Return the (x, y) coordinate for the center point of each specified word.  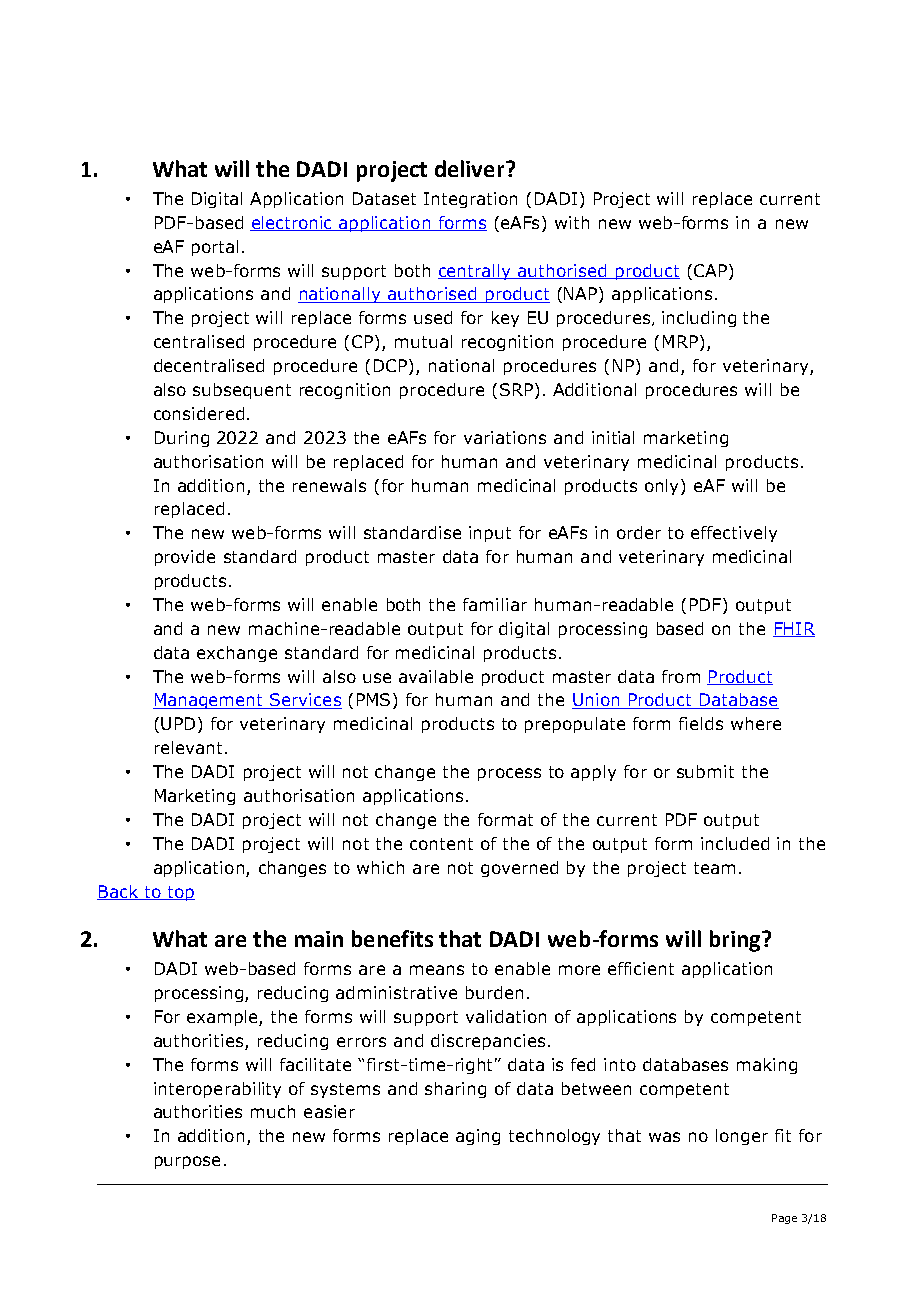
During (182, 439)
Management (209, 701)
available (436, 676)
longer (742, 1137)
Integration (470, 200)
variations (505, 437)
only (663, 487)
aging (478, 1137)
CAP (710, 270)
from (681, 676)
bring (736, 941)
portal (215, 248)
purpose (187, 1162)
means (437, 970)
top (180, 893)
